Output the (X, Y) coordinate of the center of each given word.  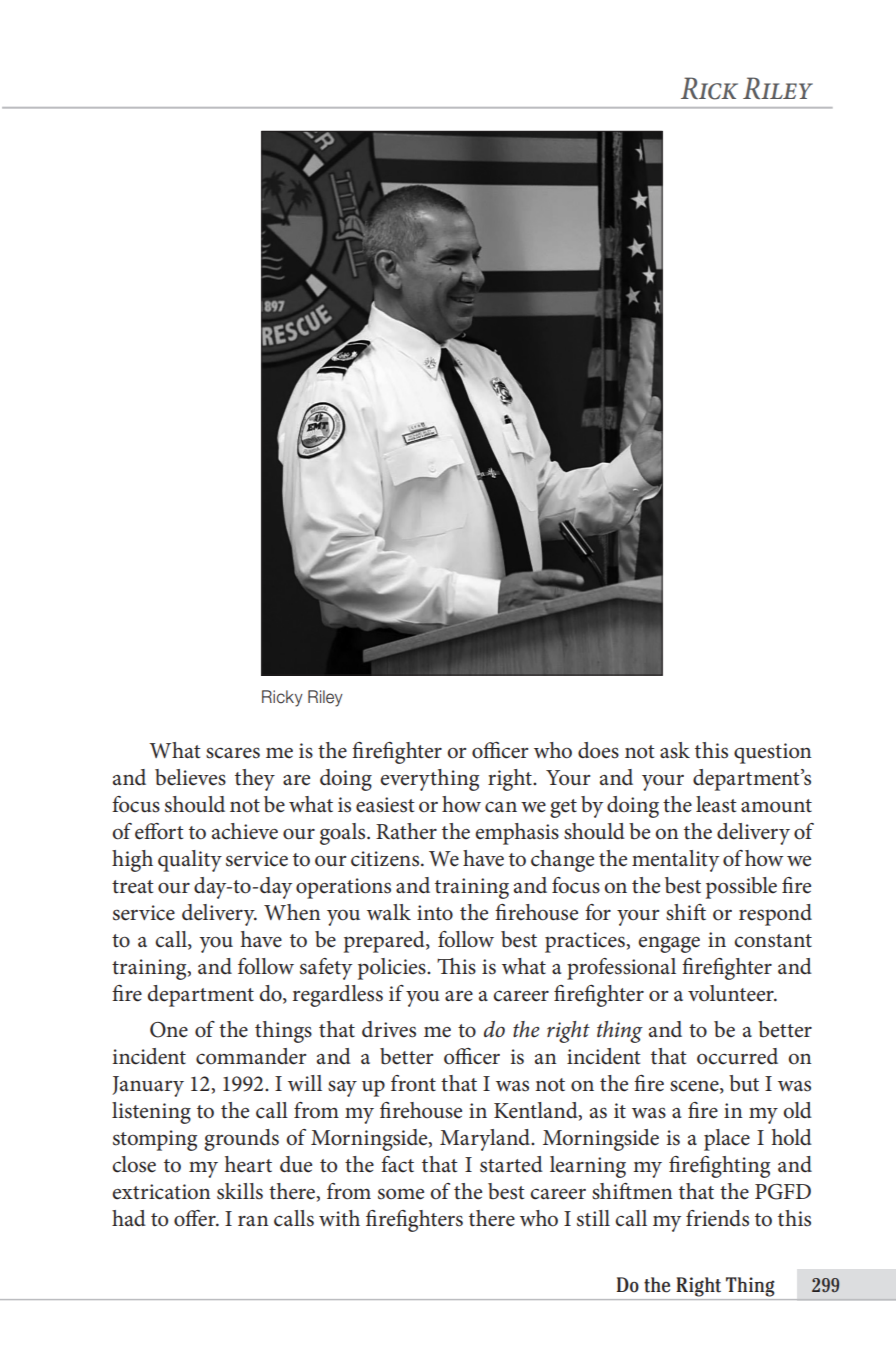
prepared (385, 942)
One (169, 1030)
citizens (386, 859)
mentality (675, 861)
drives (389, 1029)
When (292, 912)
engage (669, 944)
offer (196, 1218)
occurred (737, 1056)
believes (190, 777)
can (501, 807)
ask (675, 750)
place (727, 1140)
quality (190, 861)
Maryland (486, 1140)
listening (151, 1113)
